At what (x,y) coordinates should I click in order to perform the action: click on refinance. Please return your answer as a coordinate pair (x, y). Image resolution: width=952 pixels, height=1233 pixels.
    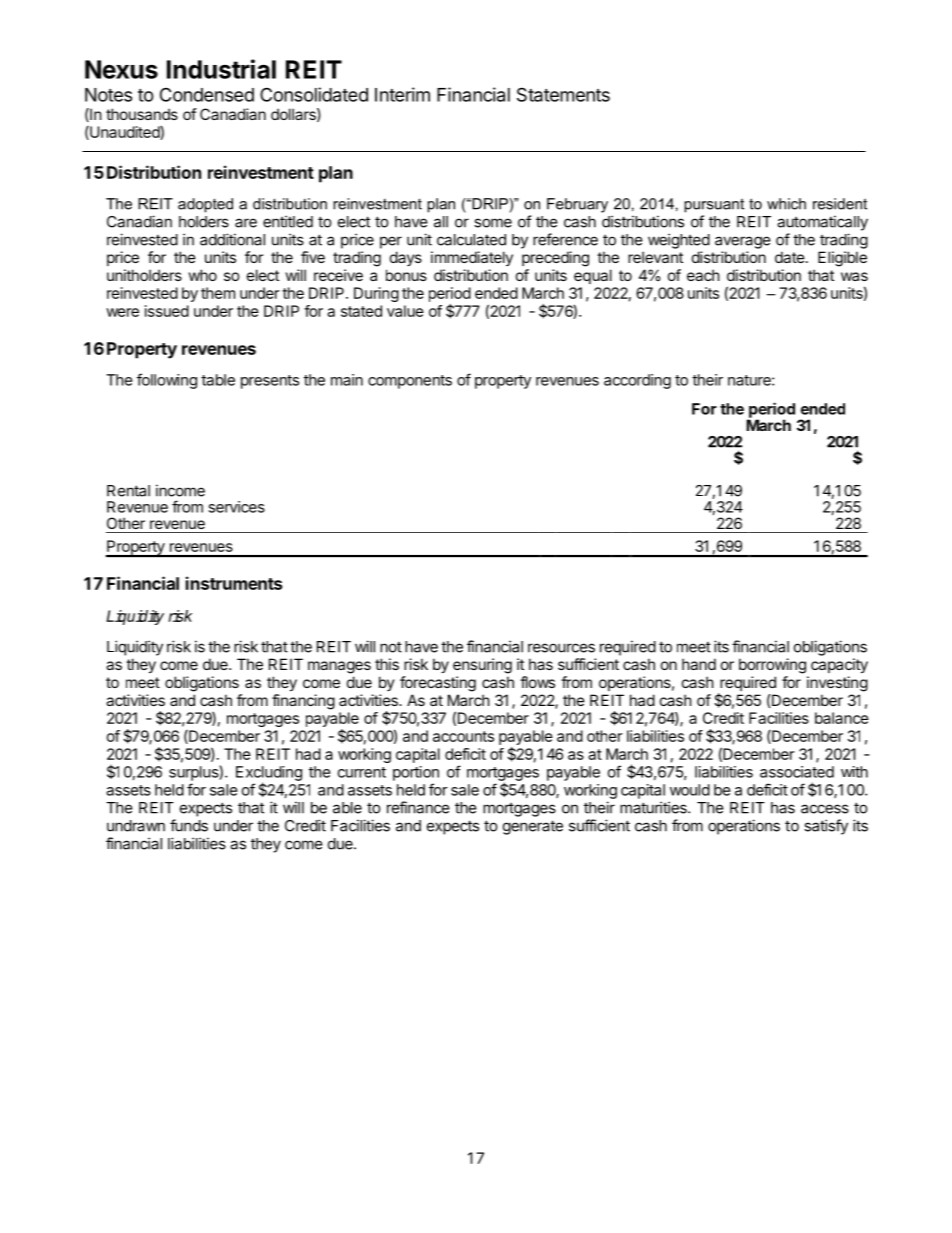
    Looking at the image, I should click on (418, 807).
